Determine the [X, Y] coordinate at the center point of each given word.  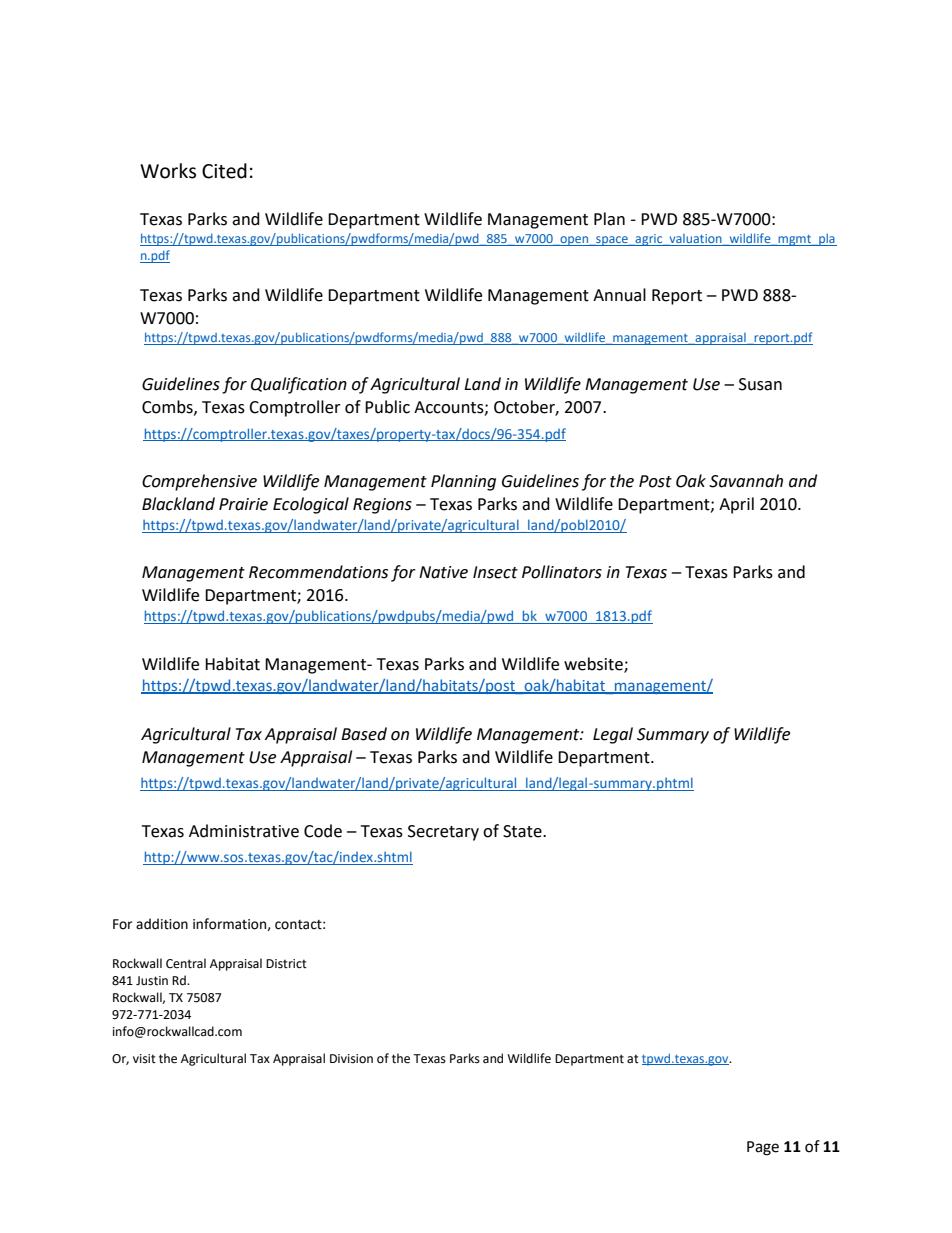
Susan [760, 384]
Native [443, 572]
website [594, 664]
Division [351, 1059]
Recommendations [318, 572]
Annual [619, 295]
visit [144, 1059]
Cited [224, 171]
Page [763, 1148]
